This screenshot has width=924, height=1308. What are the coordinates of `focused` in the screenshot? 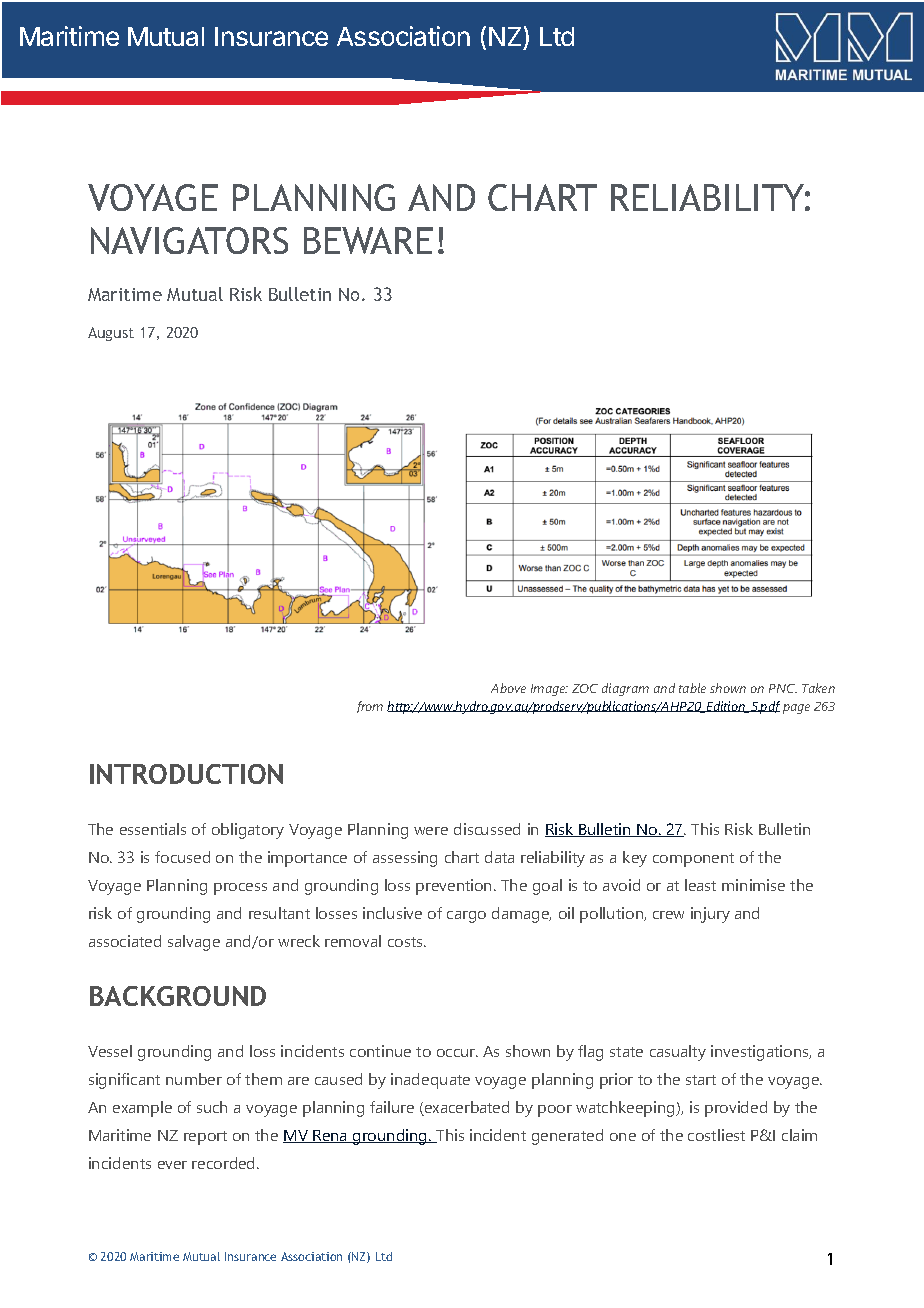 It's located at (182, 857).
